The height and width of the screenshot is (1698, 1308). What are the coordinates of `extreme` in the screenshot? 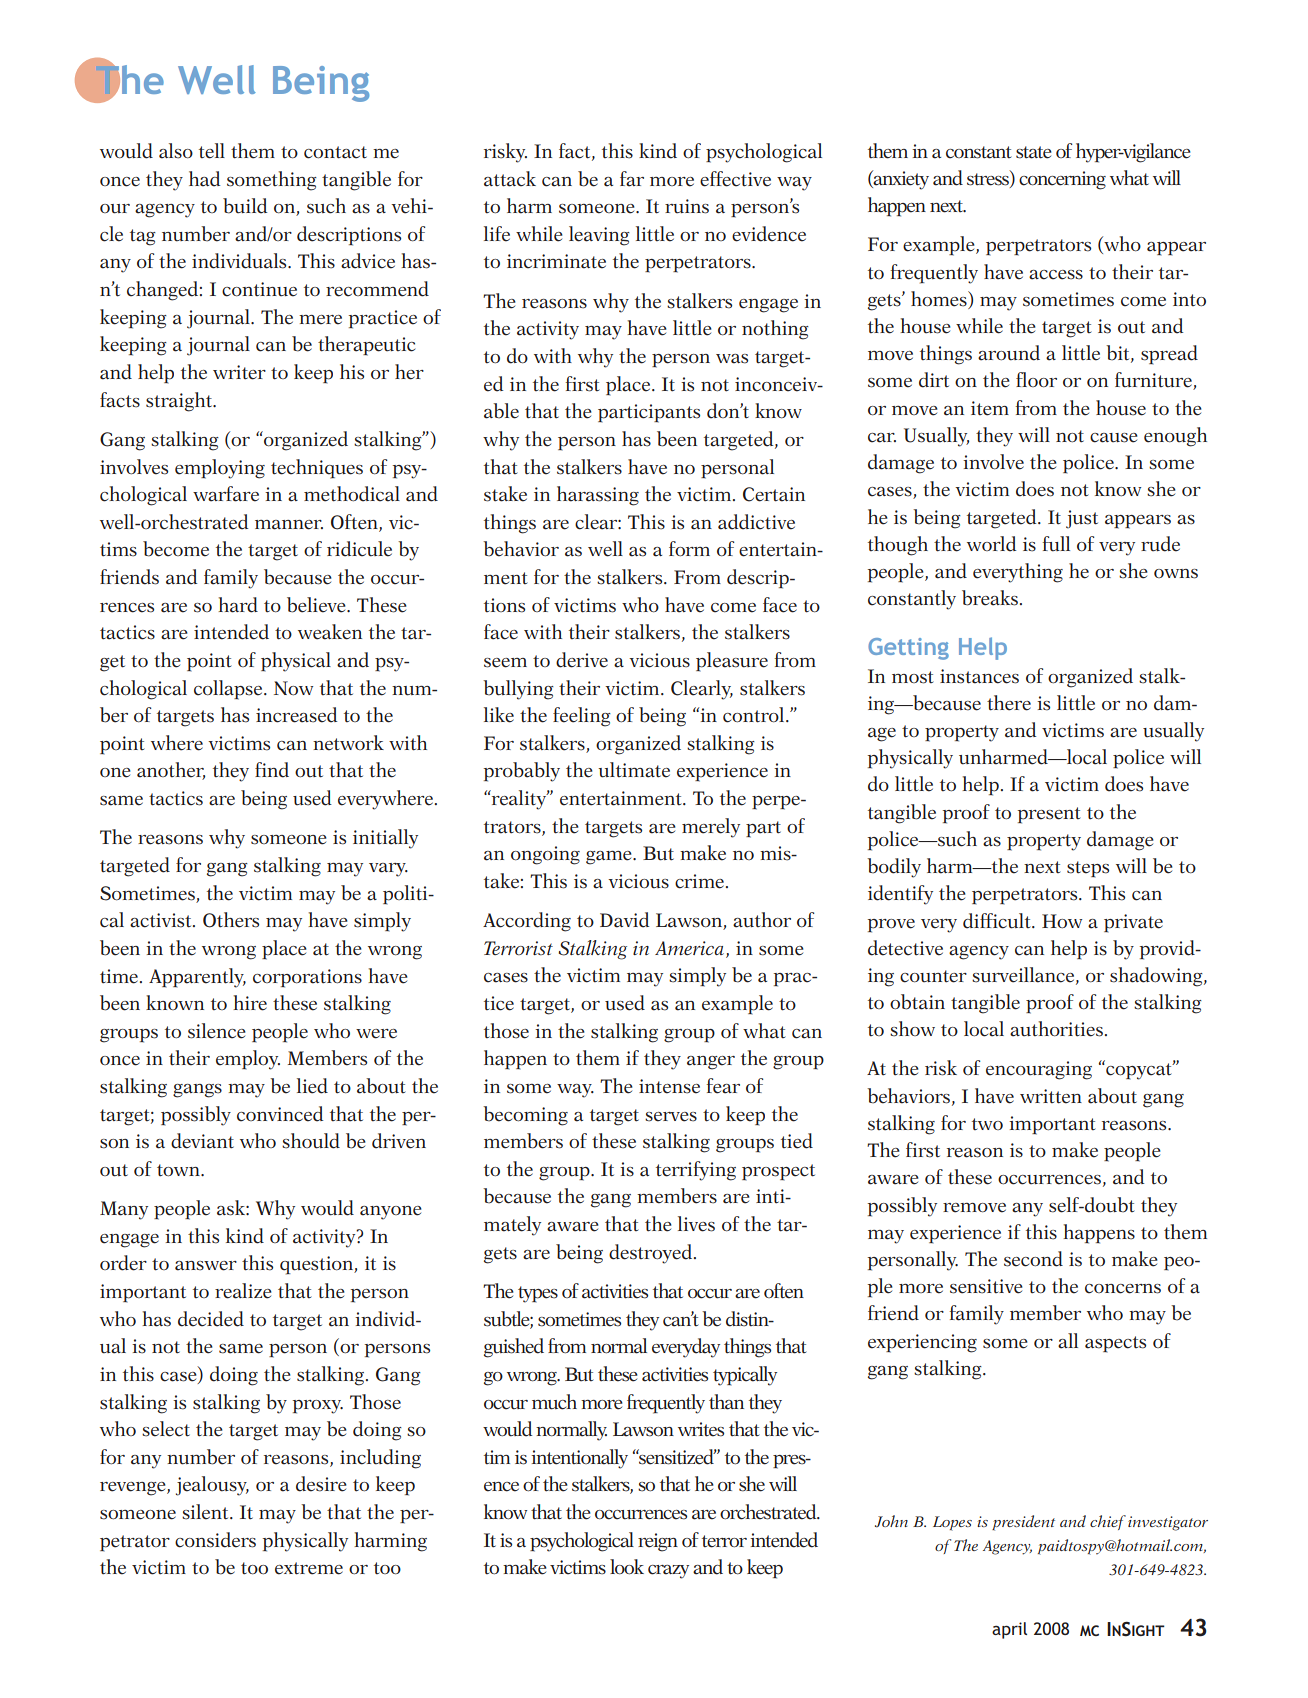 It's located at (309, 1568).
